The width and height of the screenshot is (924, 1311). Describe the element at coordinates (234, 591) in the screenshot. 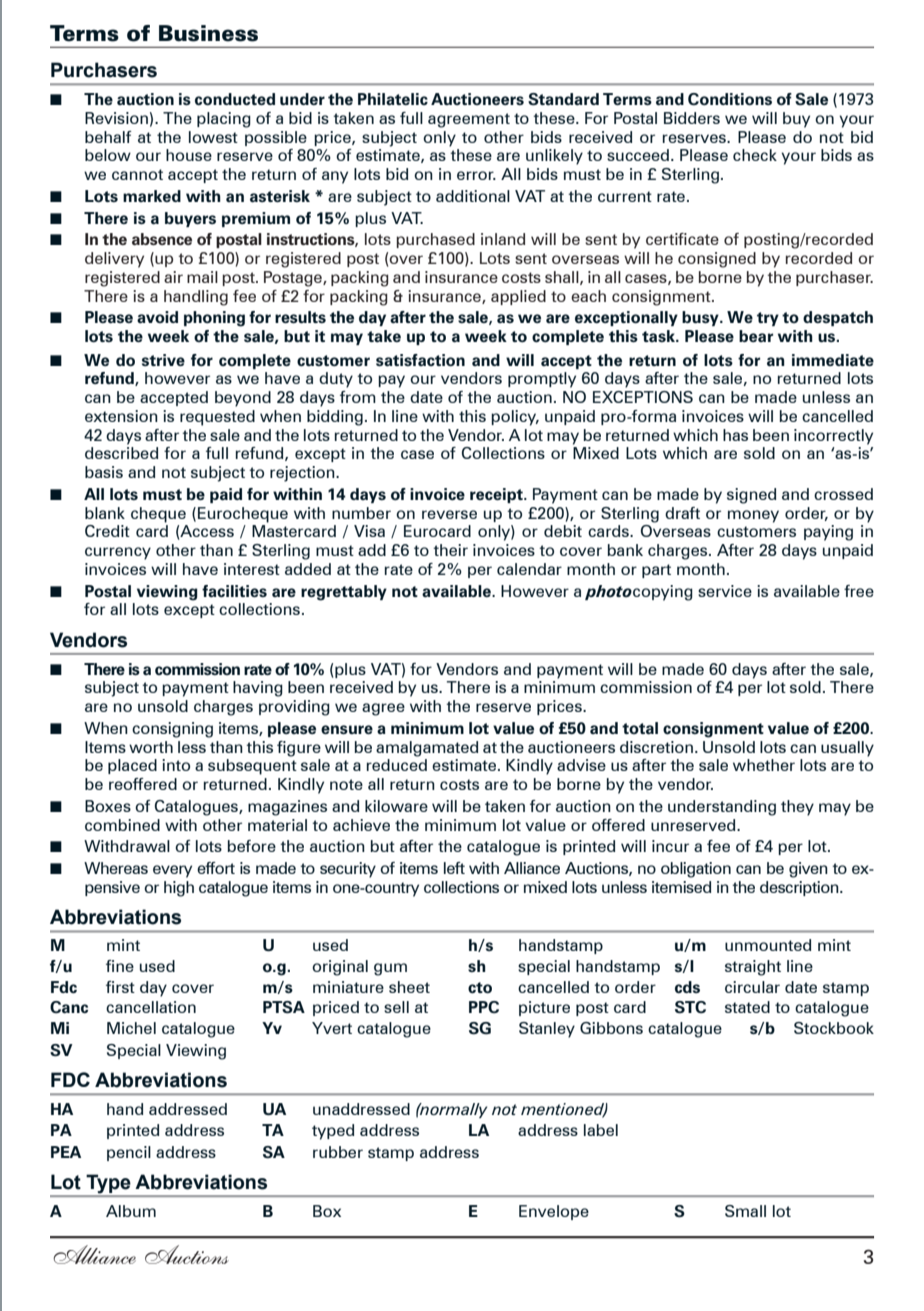

I see `facilities` at that location.
